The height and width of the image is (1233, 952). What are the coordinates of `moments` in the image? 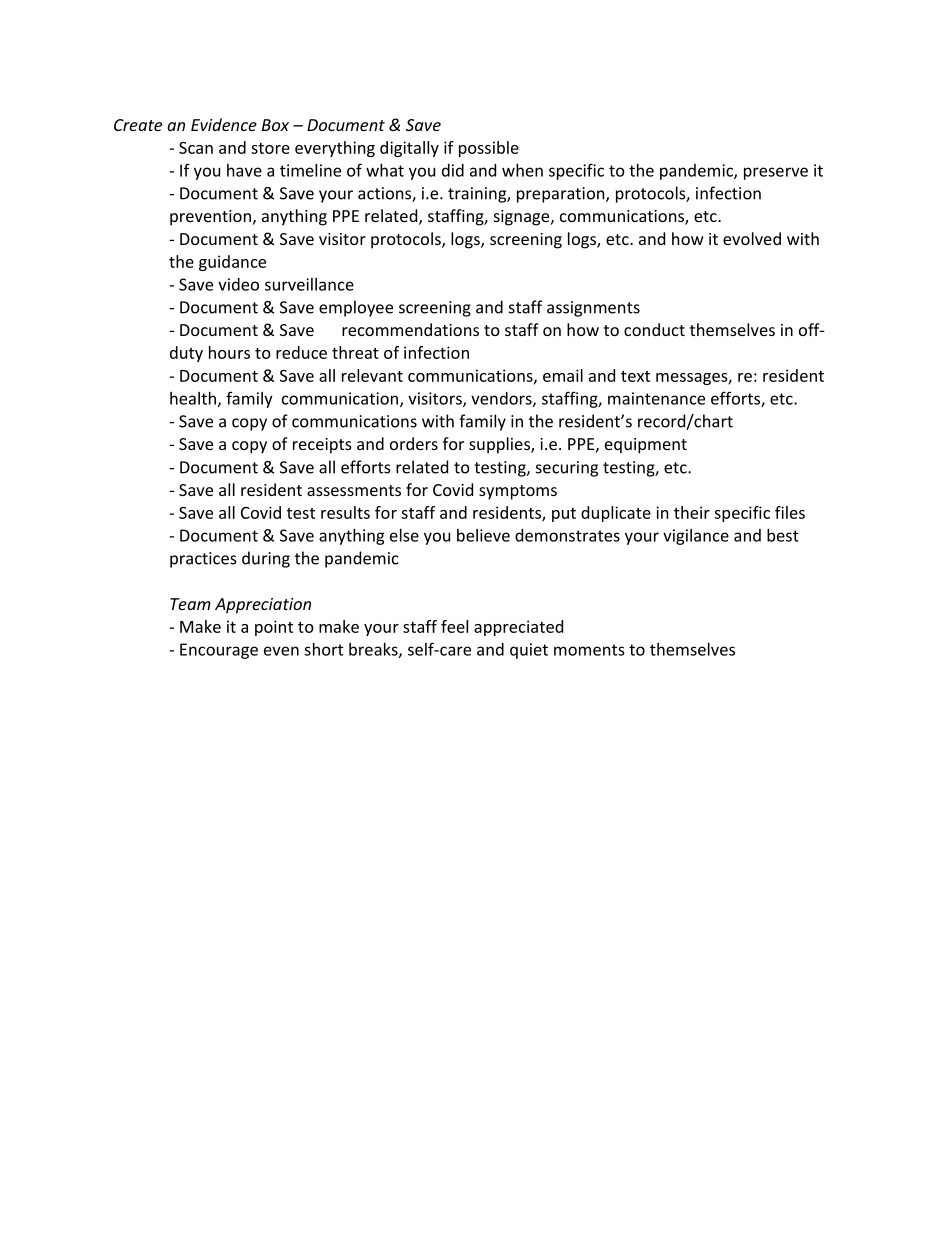 It's located at (589, 650).
